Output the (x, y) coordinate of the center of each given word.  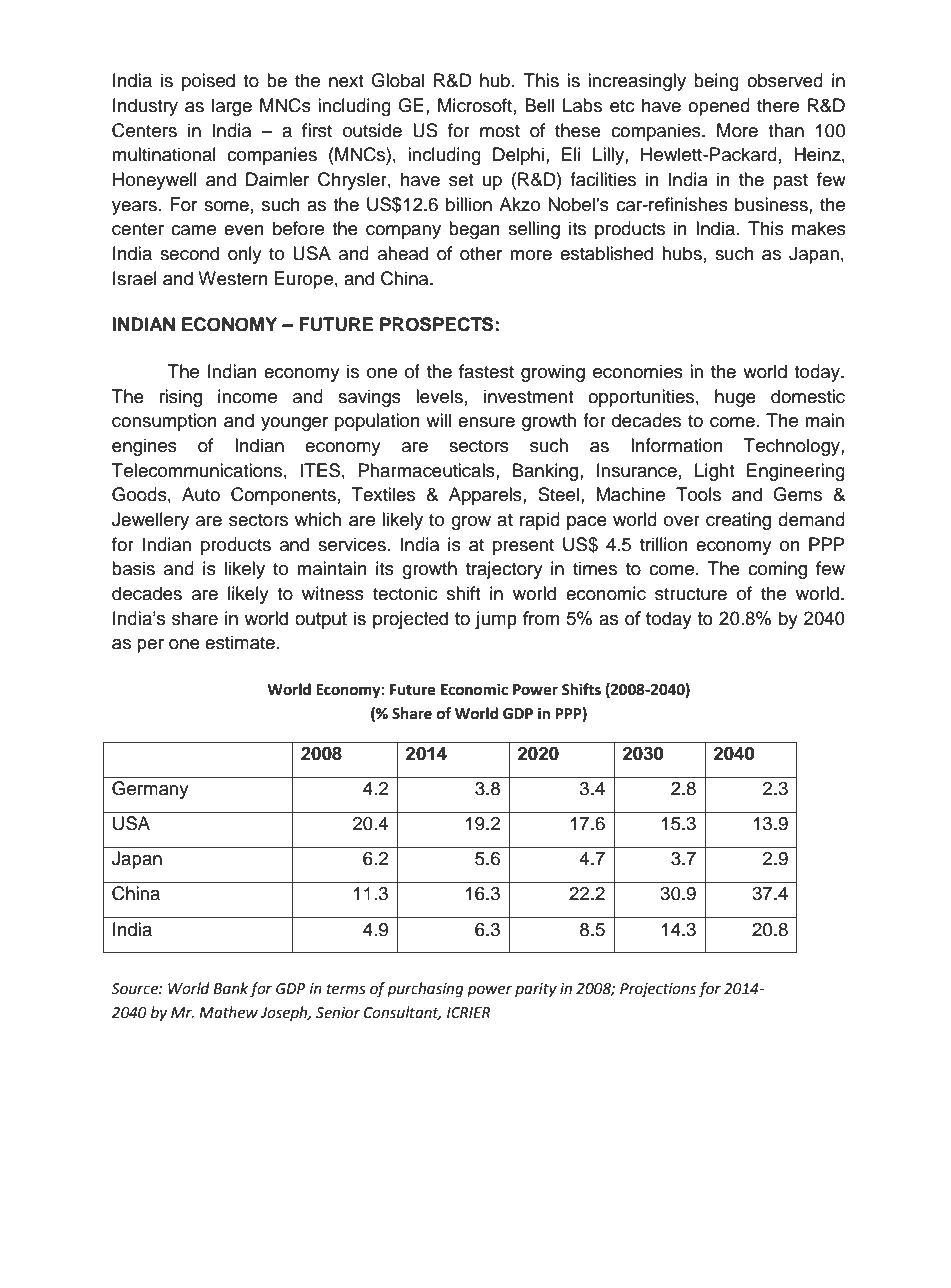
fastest (486, 371)
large (232, 107)
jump (496, 620)
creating (738, 521)
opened (719, 107)
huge (735, 398)
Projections (658, 990)
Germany (150, 790)
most (500, 131)
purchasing (425, 990)
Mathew (228, 1012)
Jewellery (150, 521)
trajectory (504, 570)
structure (691, 594)
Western (233, 278)
